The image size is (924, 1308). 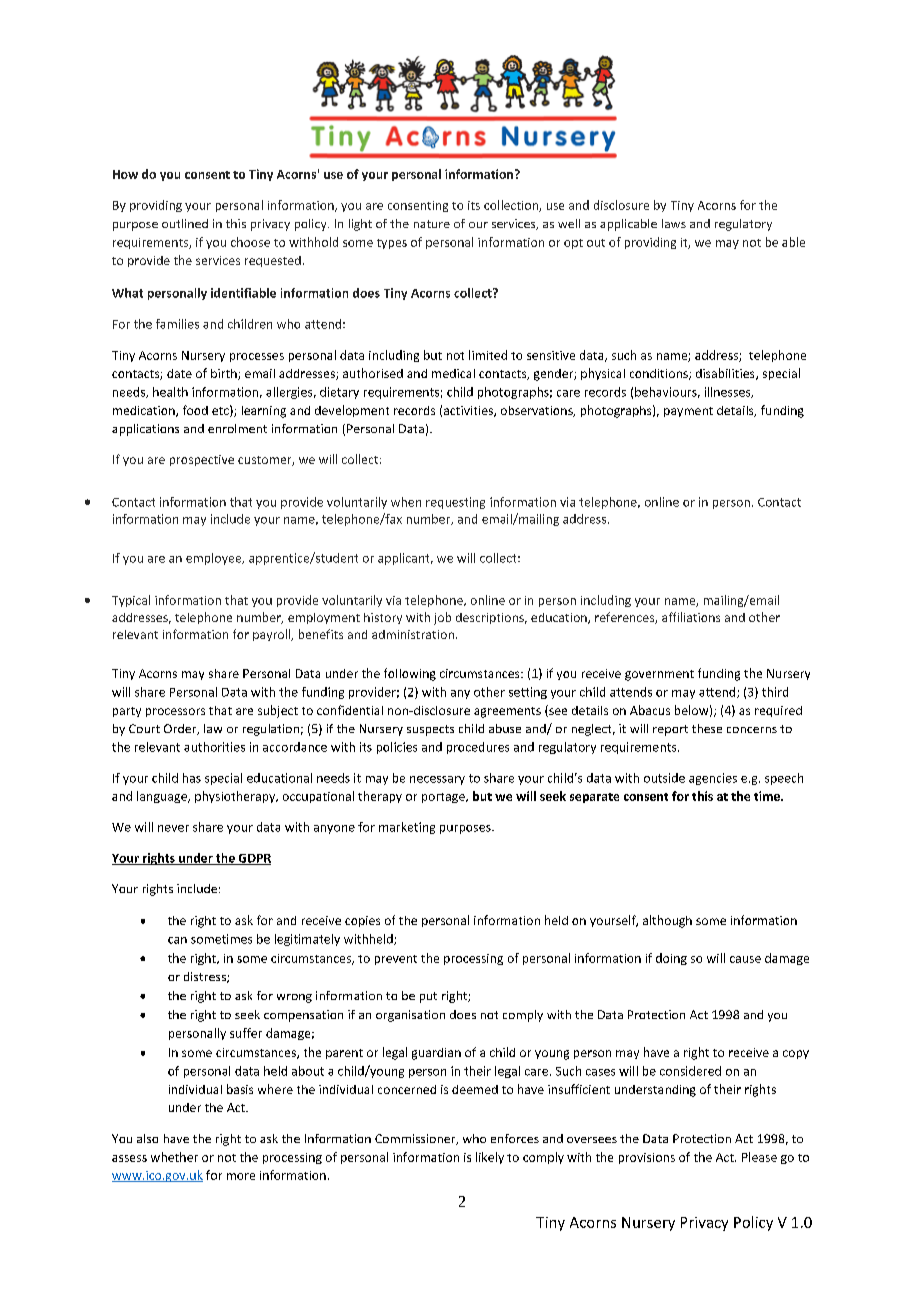 I want to click on affiliations, so click(x=691, y=617).
